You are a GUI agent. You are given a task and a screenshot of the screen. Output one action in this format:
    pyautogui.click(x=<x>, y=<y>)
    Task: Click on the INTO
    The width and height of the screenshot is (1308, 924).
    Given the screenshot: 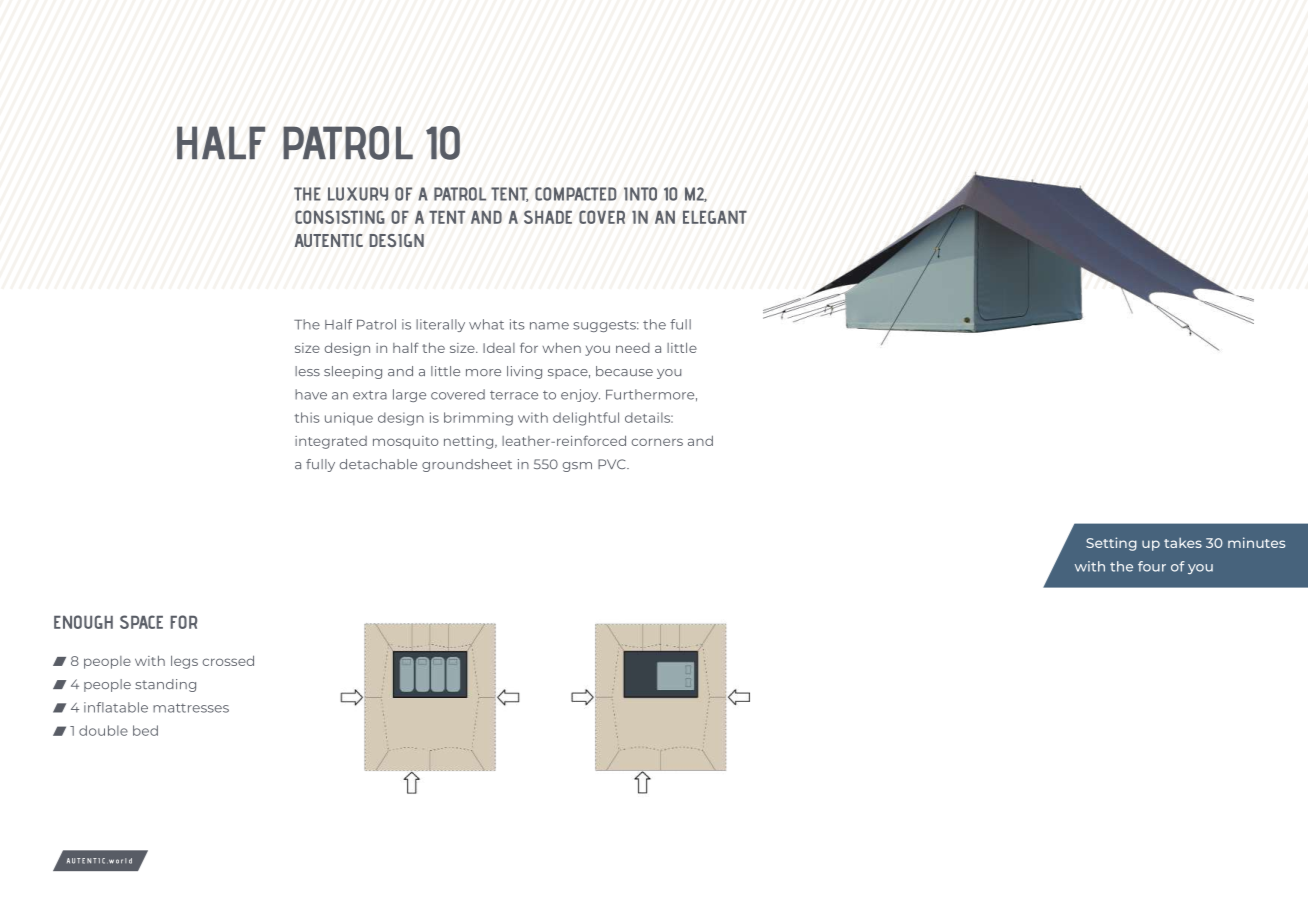 What is the action you would take?
    pyautogui.click(x=640, y=194)
